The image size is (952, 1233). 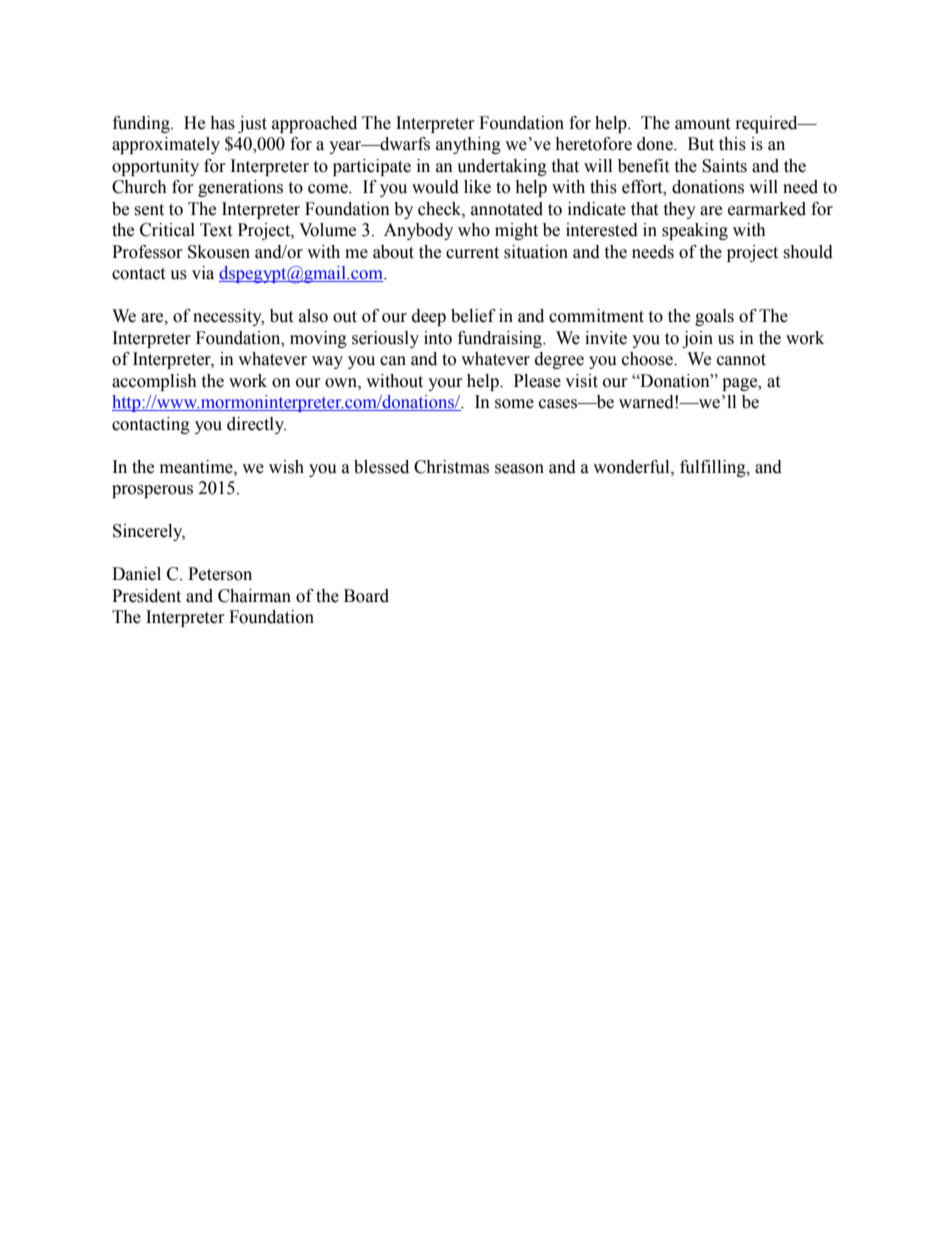 What do you see at coordinates (702, 124) in the document?
I see `amount` at bounding box center [702, 124].
